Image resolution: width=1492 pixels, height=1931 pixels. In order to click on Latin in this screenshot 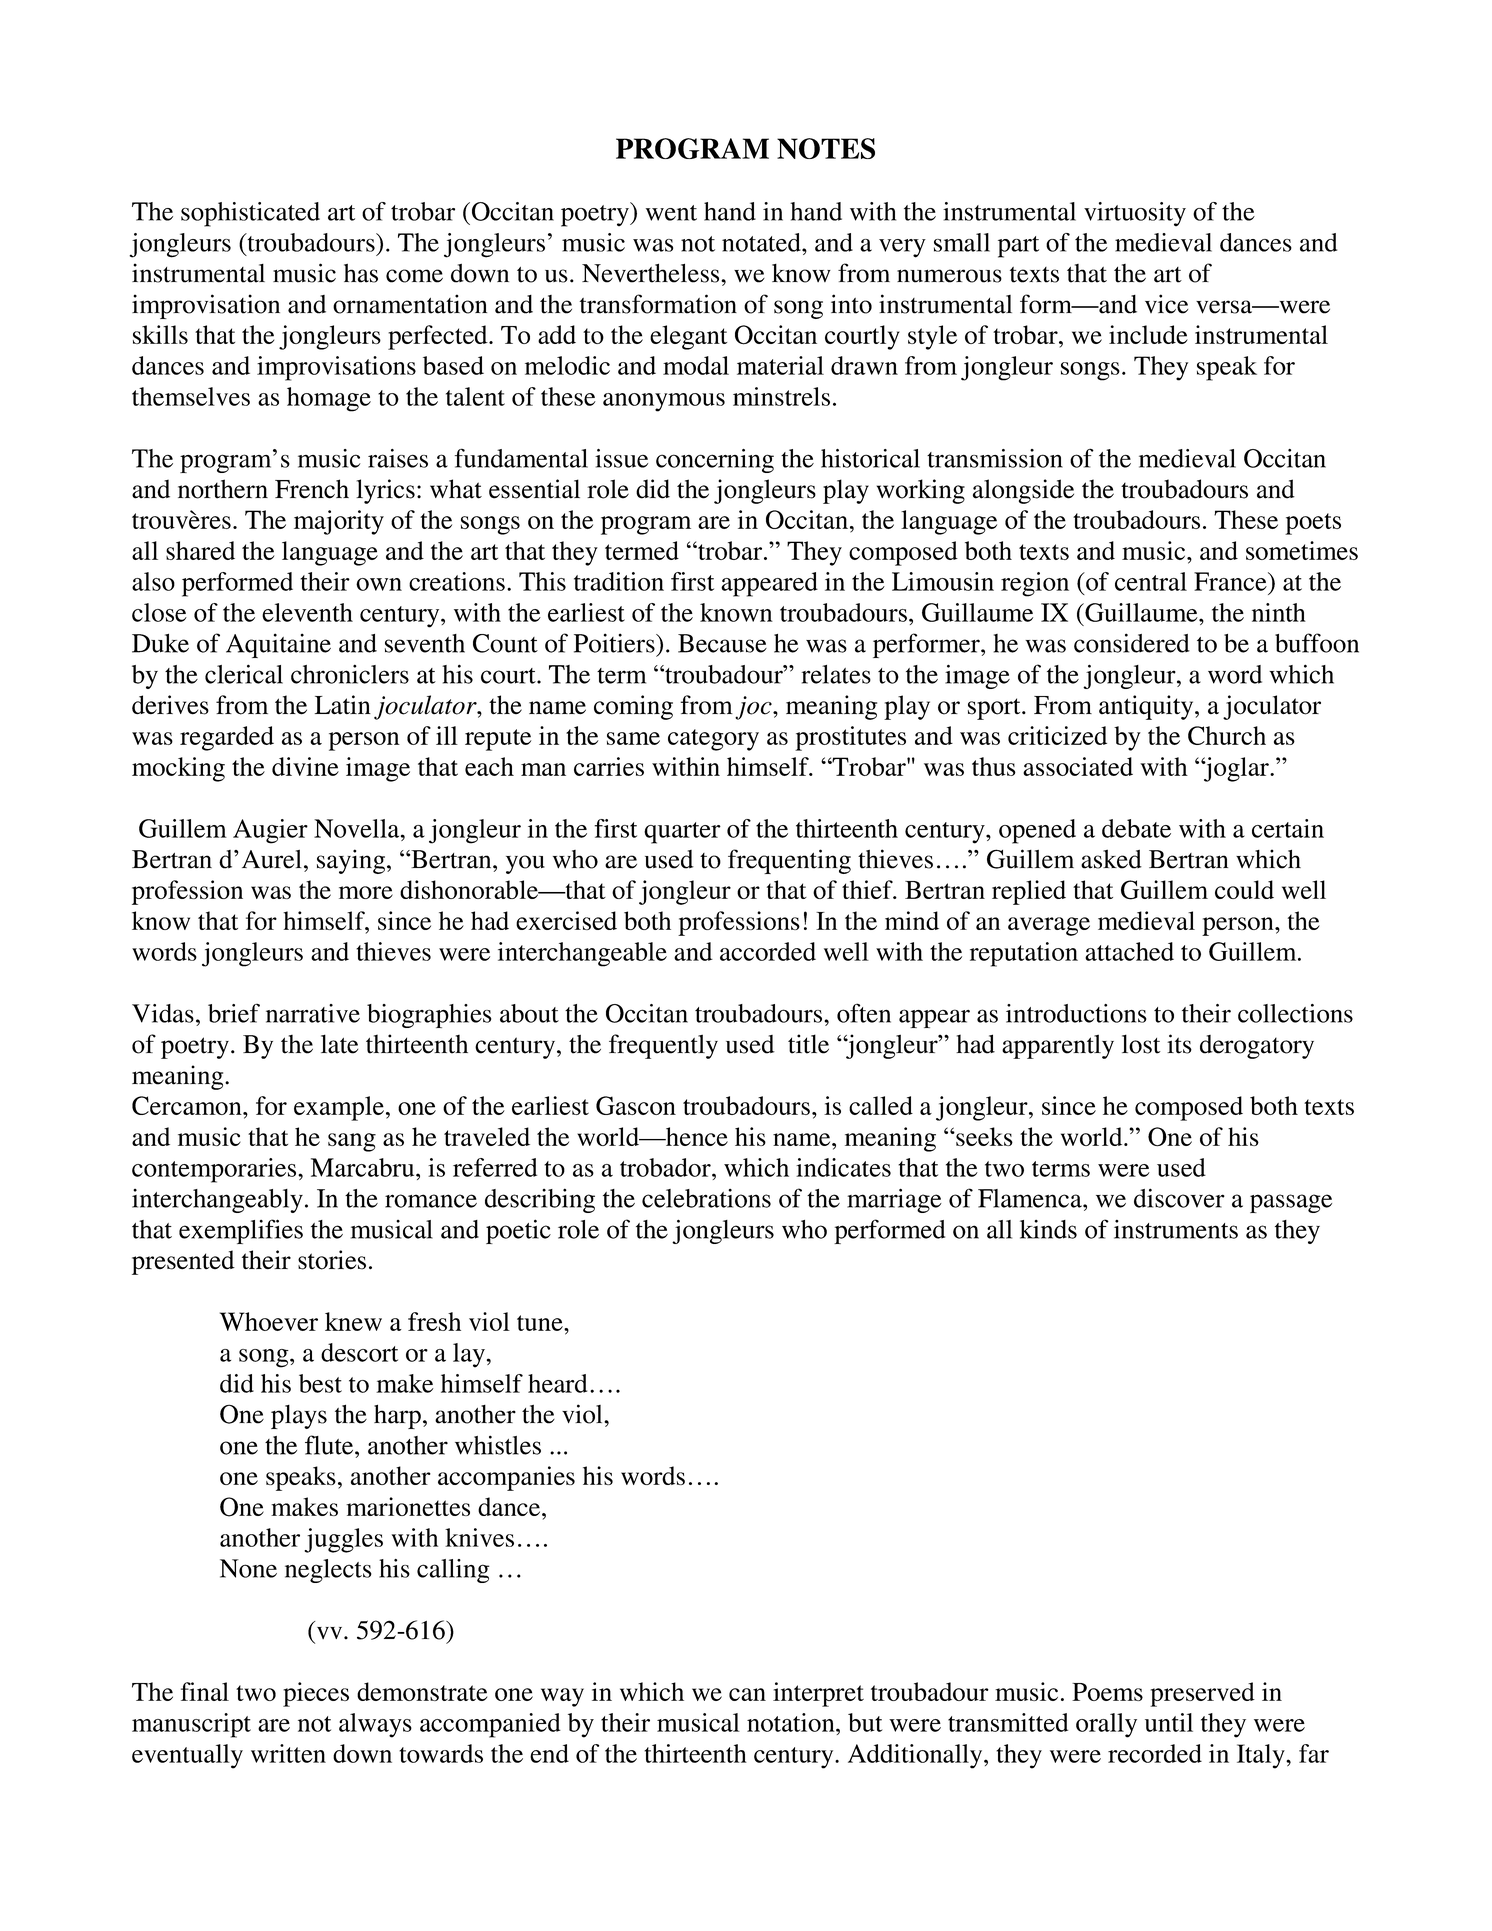, I will do `click(343, 704)`.
